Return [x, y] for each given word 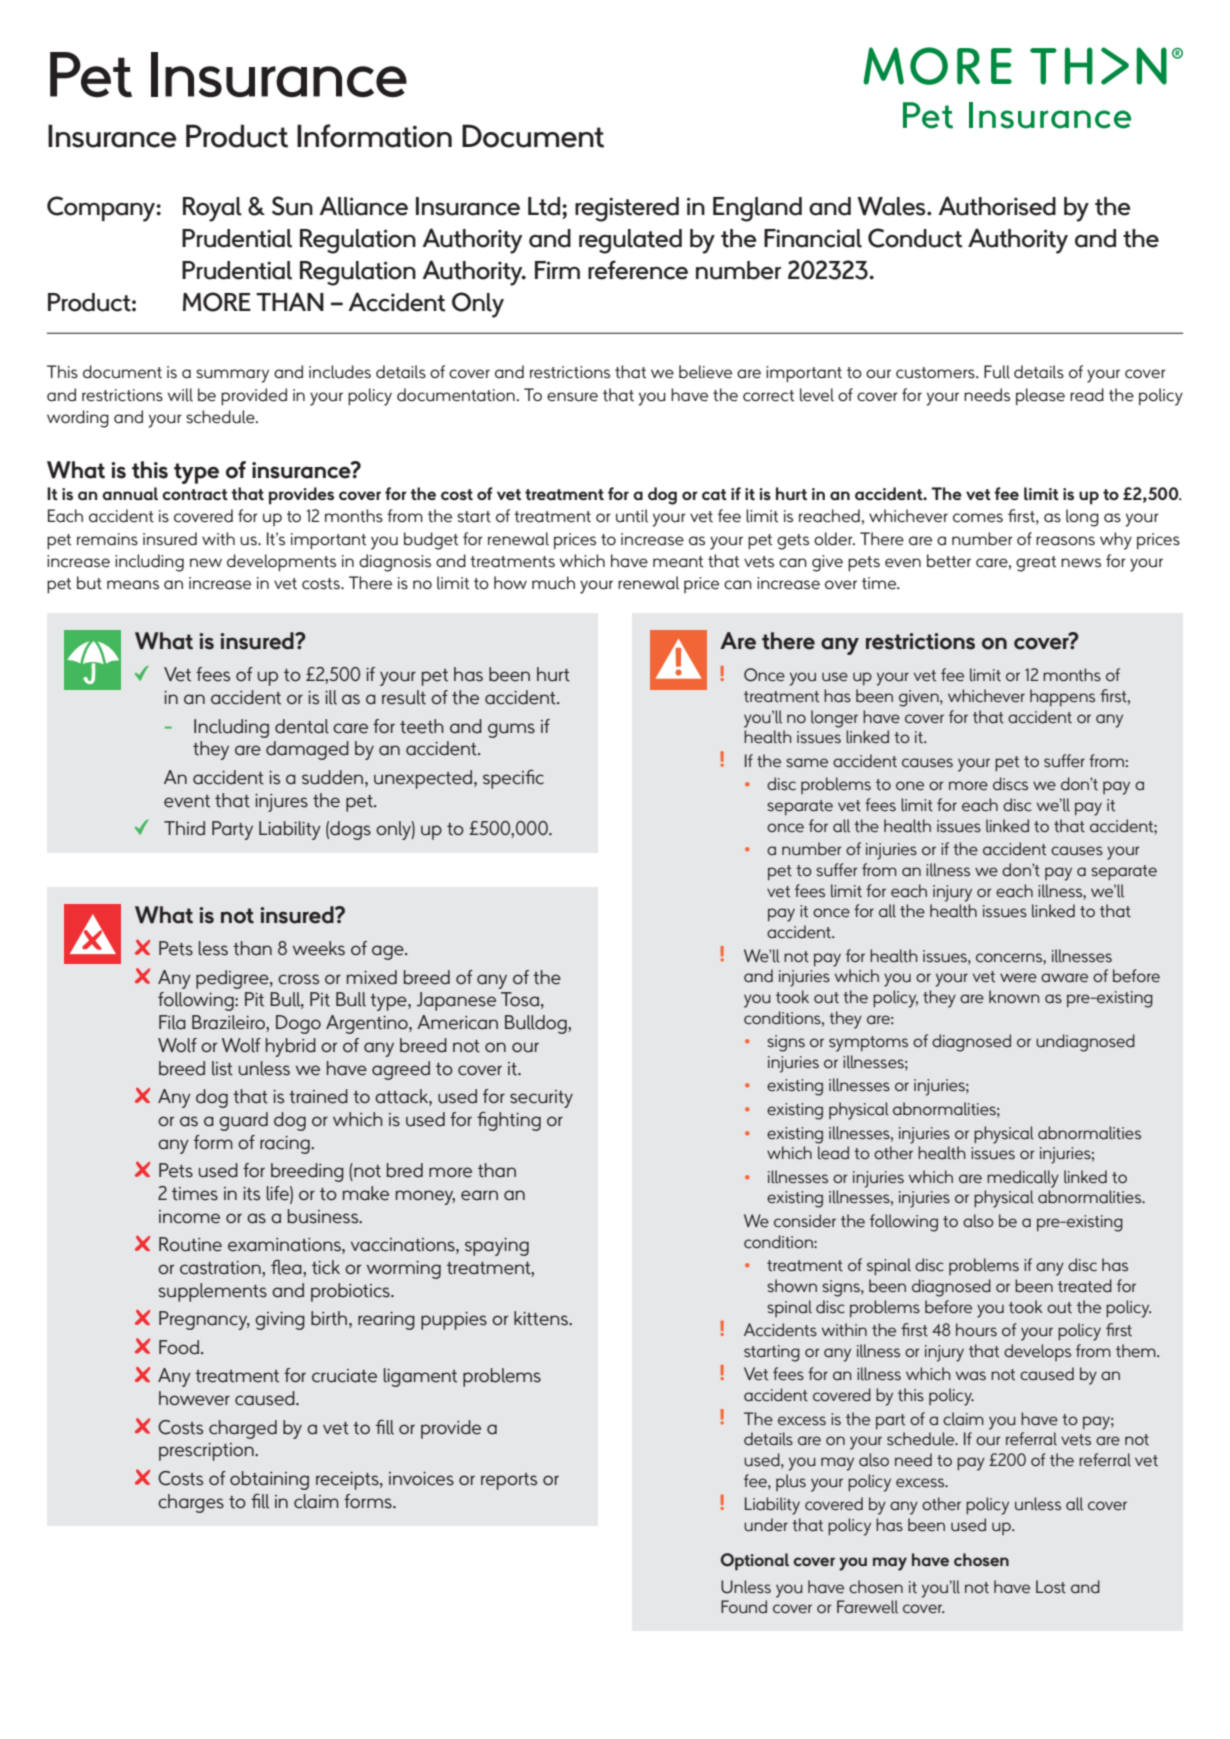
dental [302, 726]
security [541, 1099]
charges [191, 1503]
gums [511, 730]
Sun [292, 206]
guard [243, 1121]
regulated [630, 241]
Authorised [997, 206]
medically [1023, 1179]
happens [1062, 697]
